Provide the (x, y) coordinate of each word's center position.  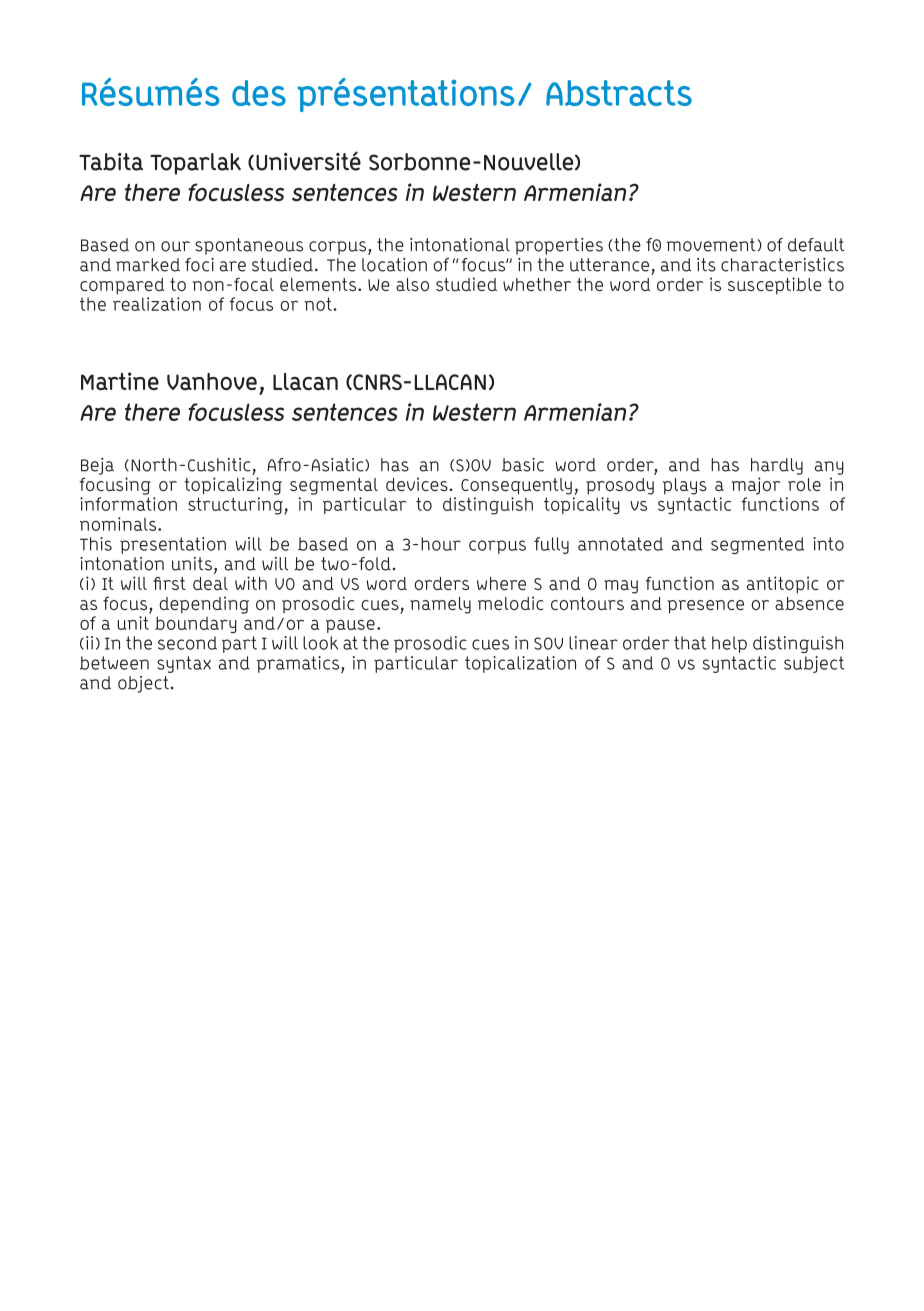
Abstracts (619, 93)
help (729, 644)
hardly (777, 466)
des (259, 93)
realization (157, 304)
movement (711, 245)
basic (523, 465)
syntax (184, 664)
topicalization (520, 664)
